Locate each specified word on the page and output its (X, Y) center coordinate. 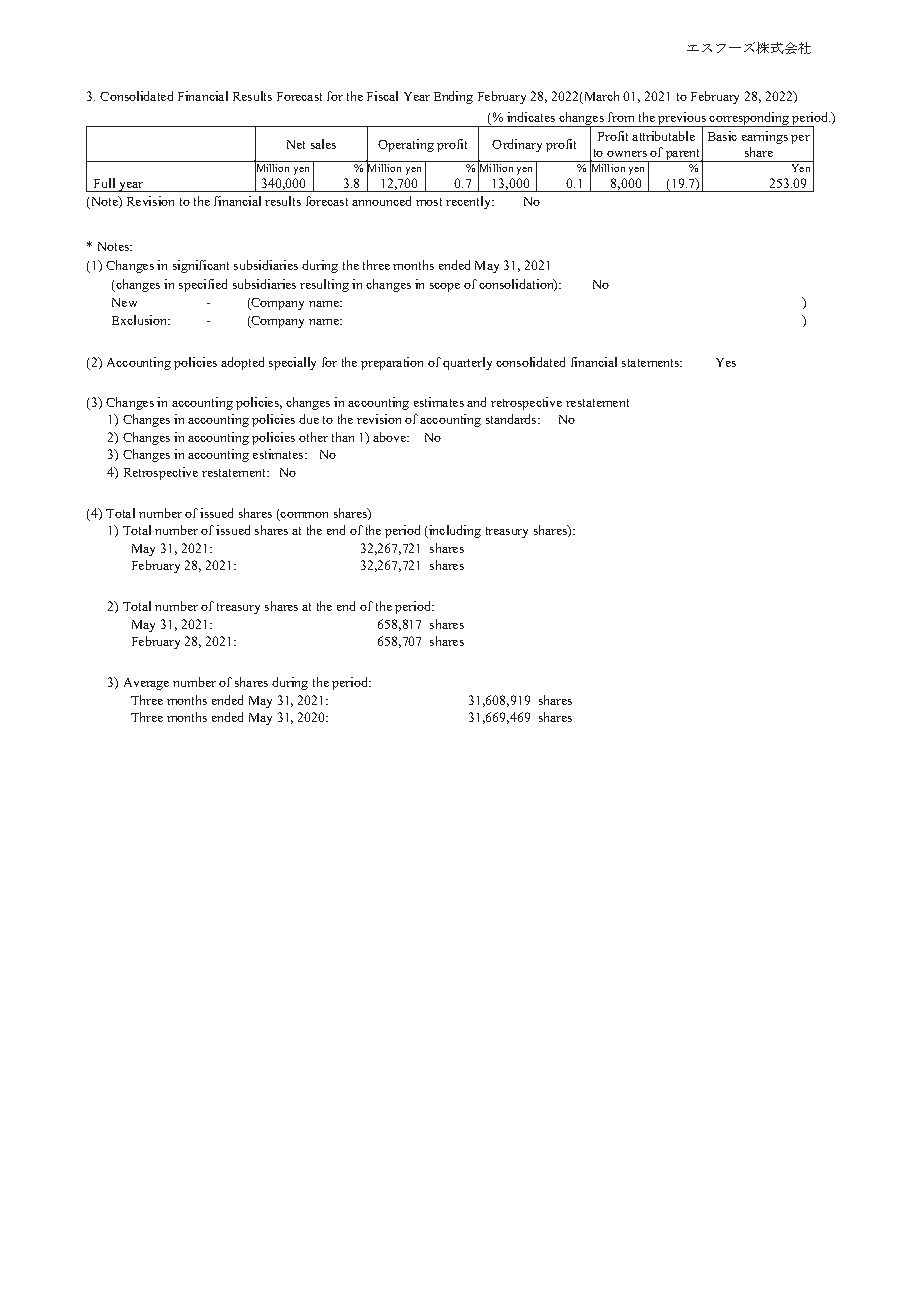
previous (682, 120)
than (343, 437)
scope (445, 287)
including (454, 531)
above (391, 437)
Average (146, 684)
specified (203, 285)
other (313, 437)
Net (296, 144)
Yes (726, 362)
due (309, 419)
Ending (453, 97)
